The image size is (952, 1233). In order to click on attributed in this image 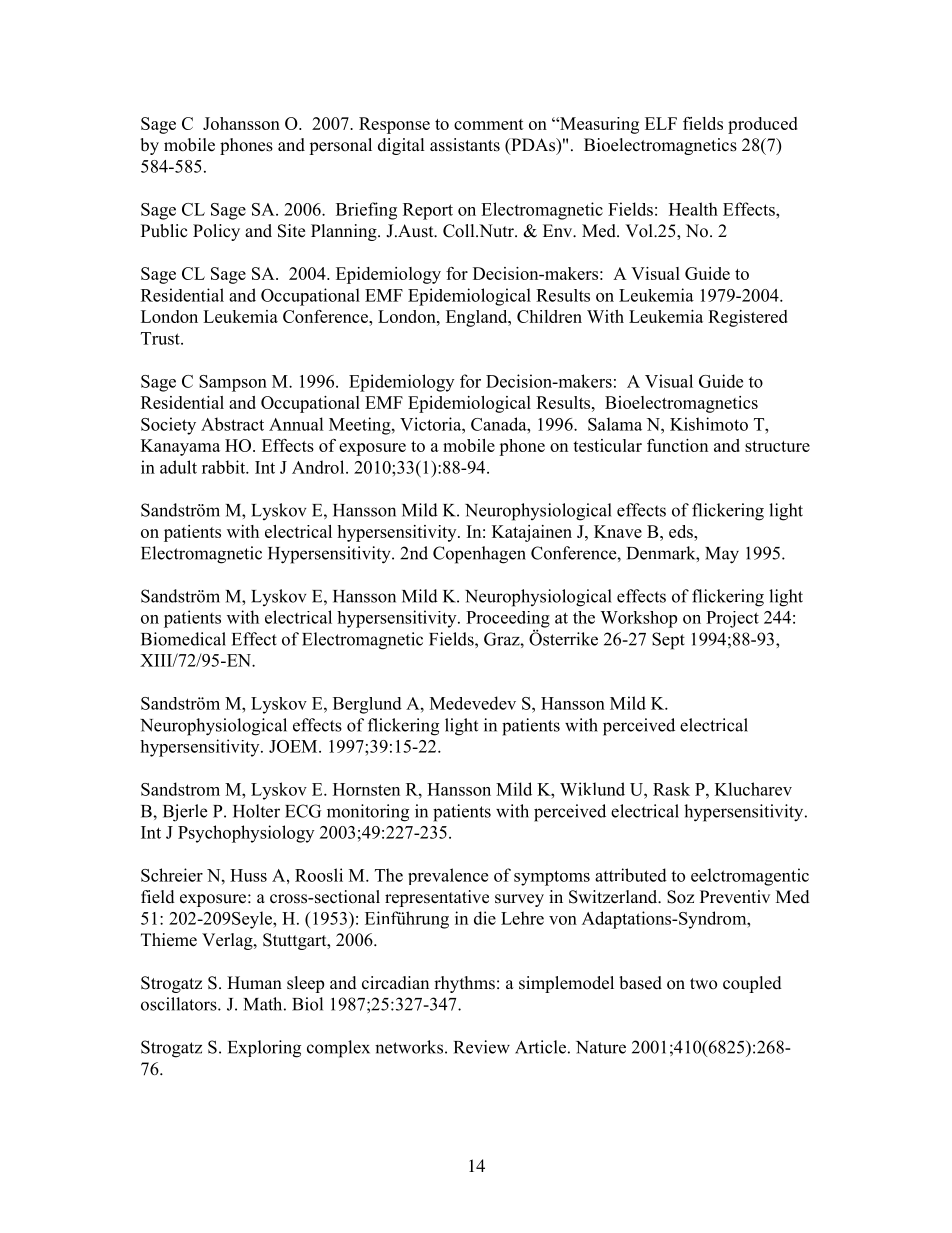, I will do `click(631, 875)`.
